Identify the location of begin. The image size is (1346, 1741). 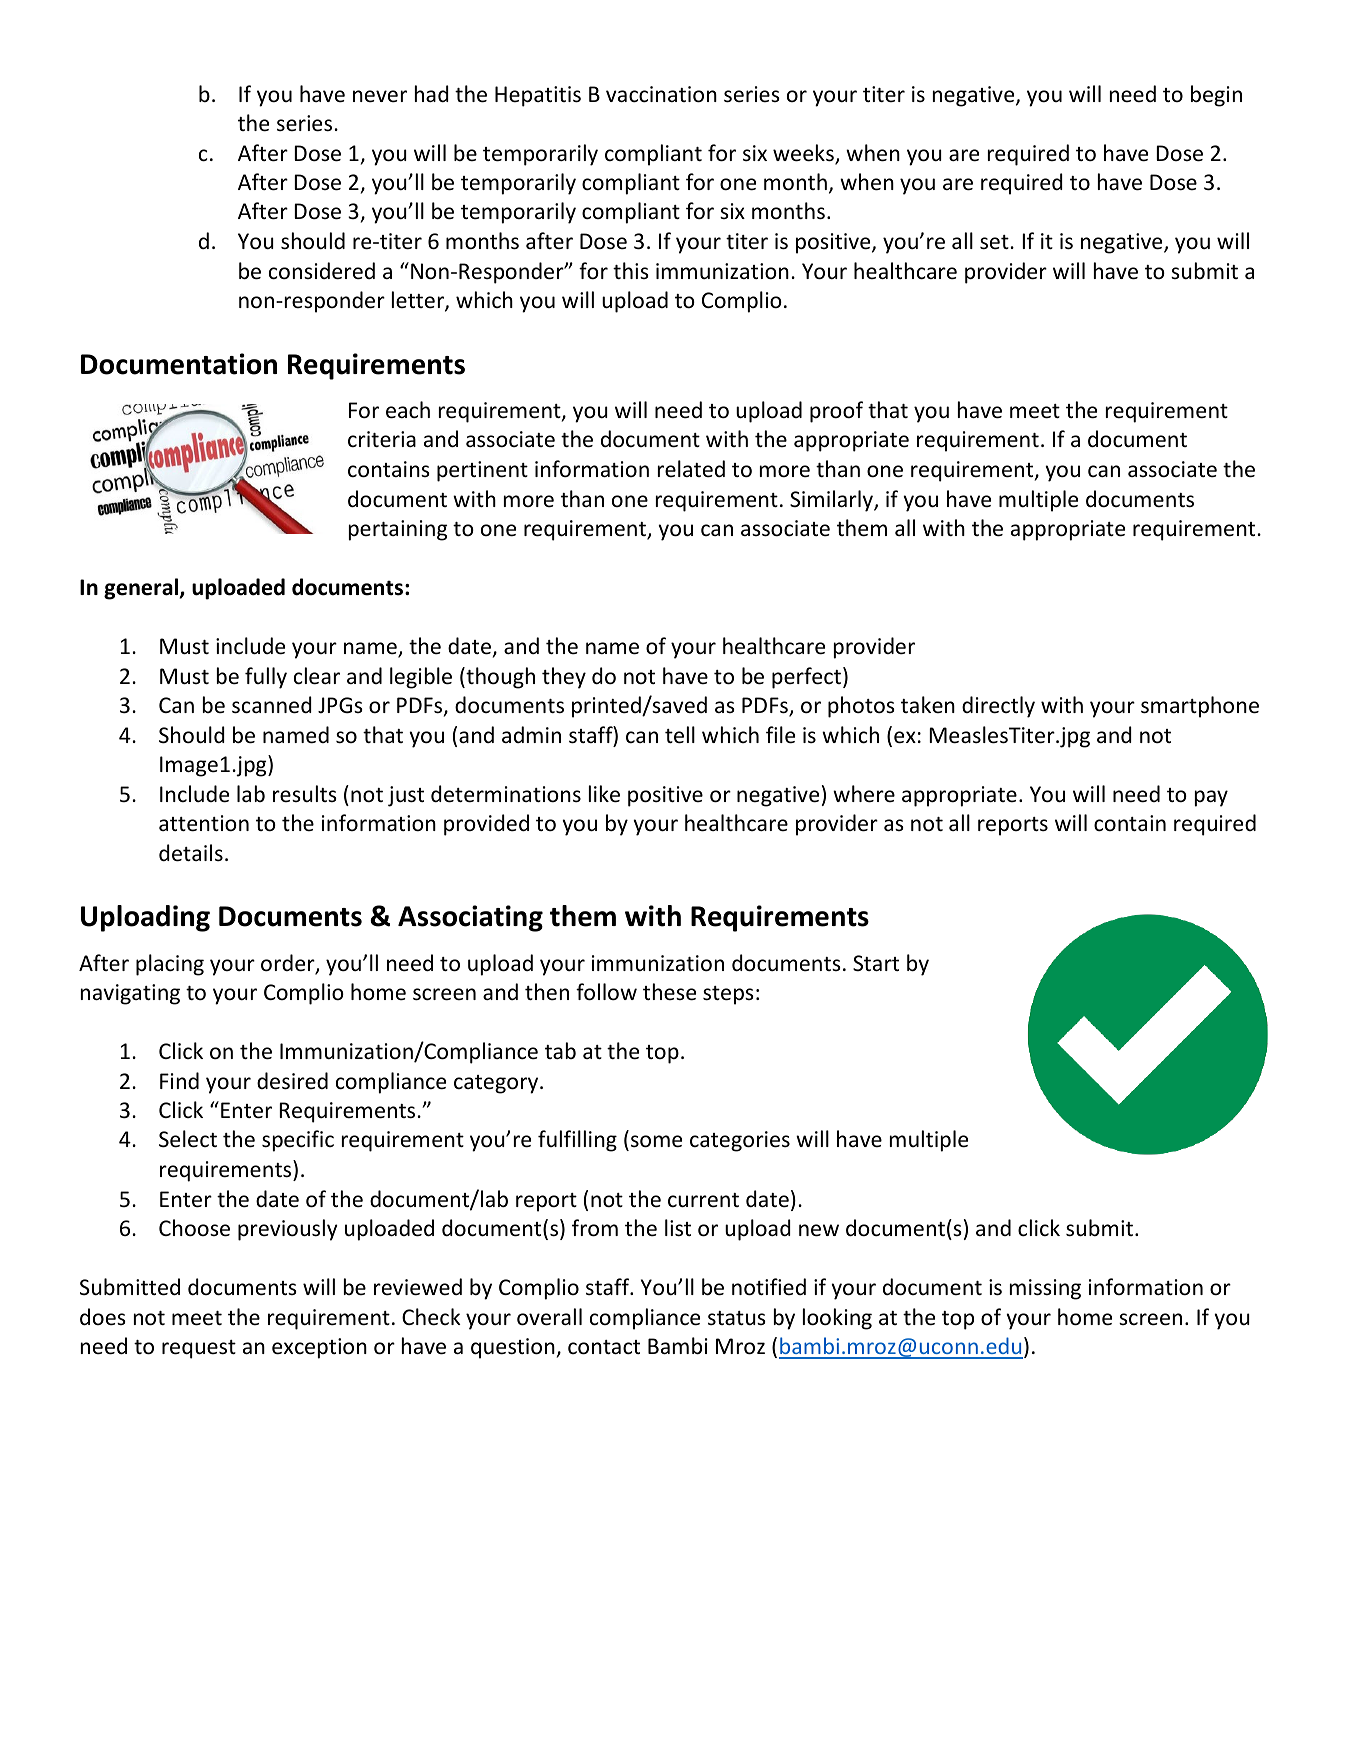
(1216, 96).
